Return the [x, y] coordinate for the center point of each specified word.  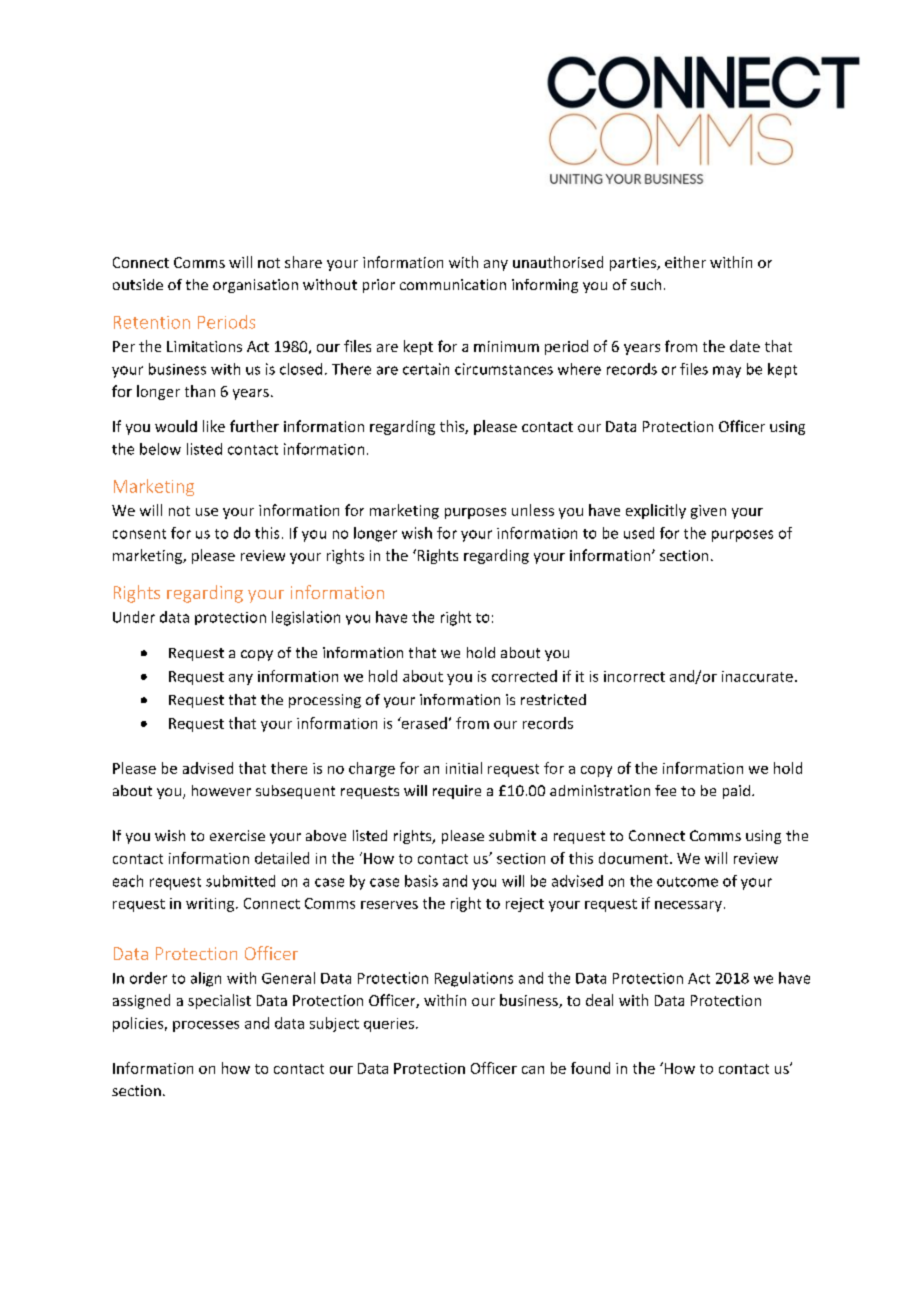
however [221, 790]
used [639, 533]
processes [206, 1026]
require [457, 792]
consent [139, 534]
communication [453, 284]
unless [533, 510]
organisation [255, 286]
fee [665, 790]
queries [389, 1025]
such [646, 284]
